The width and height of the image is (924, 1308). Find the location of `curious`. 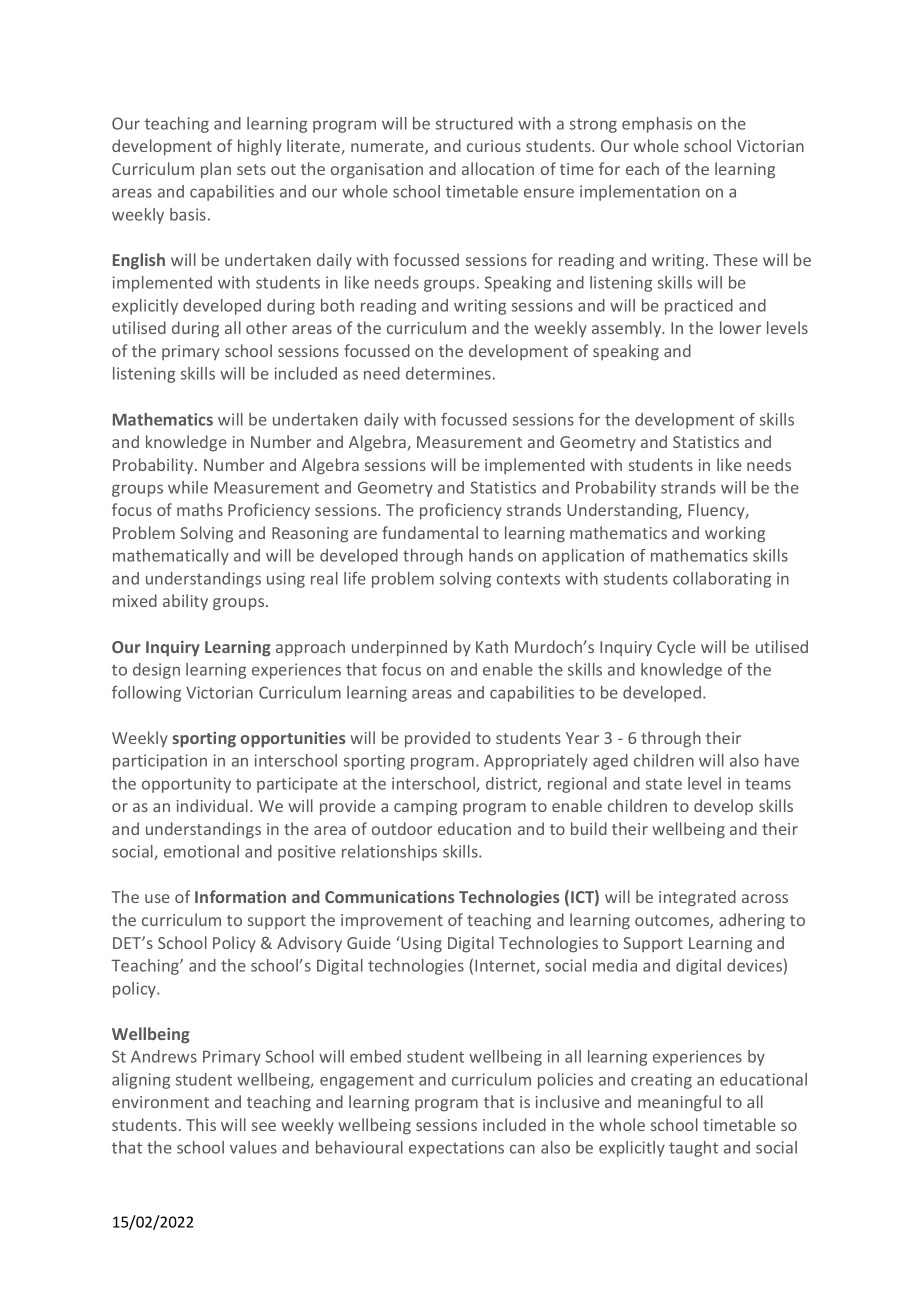

curious is located at coordinates (494, 146).
